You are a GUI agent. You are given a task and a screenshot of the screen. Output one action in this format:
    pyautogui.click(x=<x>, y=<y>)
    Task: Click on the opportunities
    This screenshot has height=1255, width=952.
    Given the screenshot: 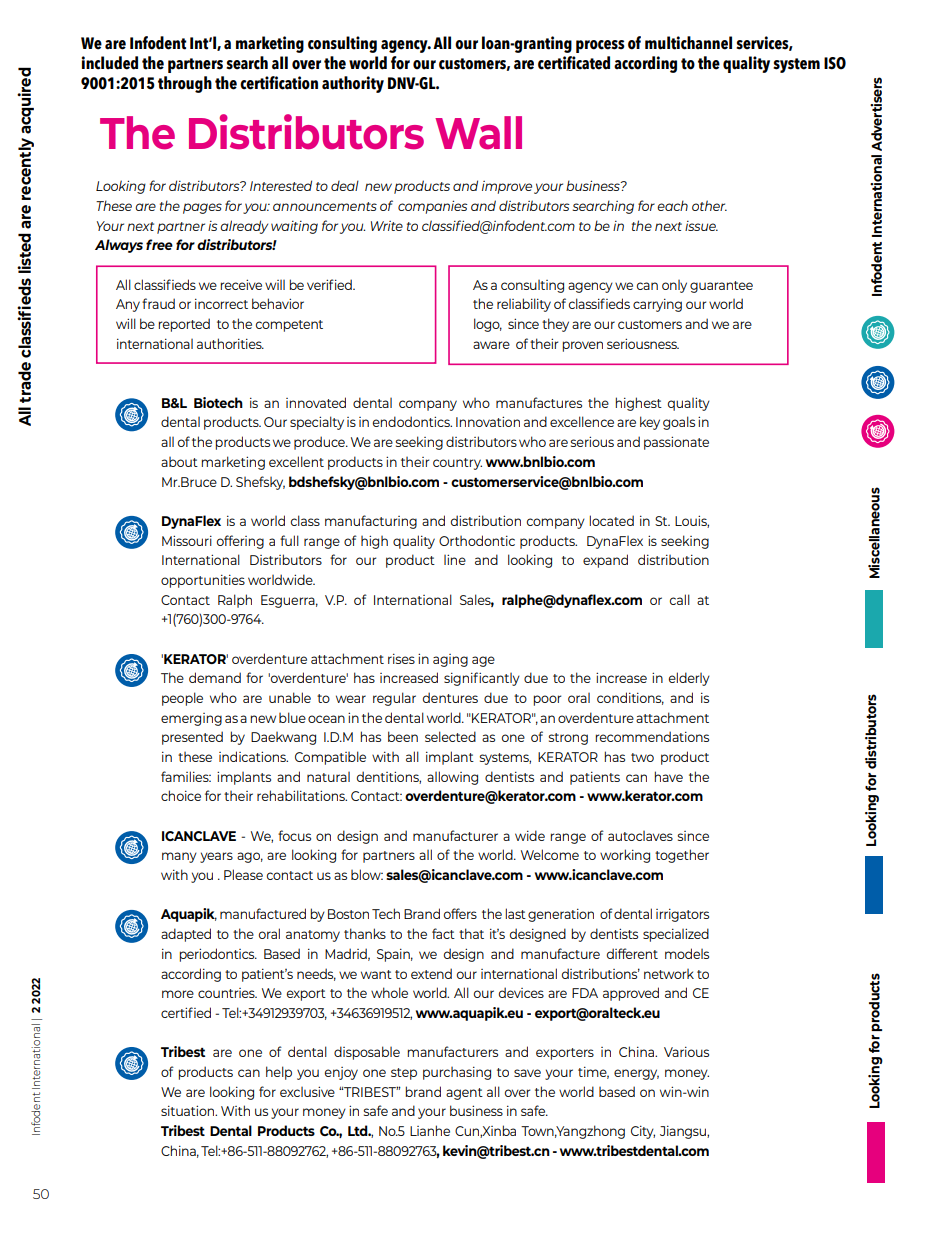 What is the action you would take?
    pyautogui.click(x=203, y=581)
